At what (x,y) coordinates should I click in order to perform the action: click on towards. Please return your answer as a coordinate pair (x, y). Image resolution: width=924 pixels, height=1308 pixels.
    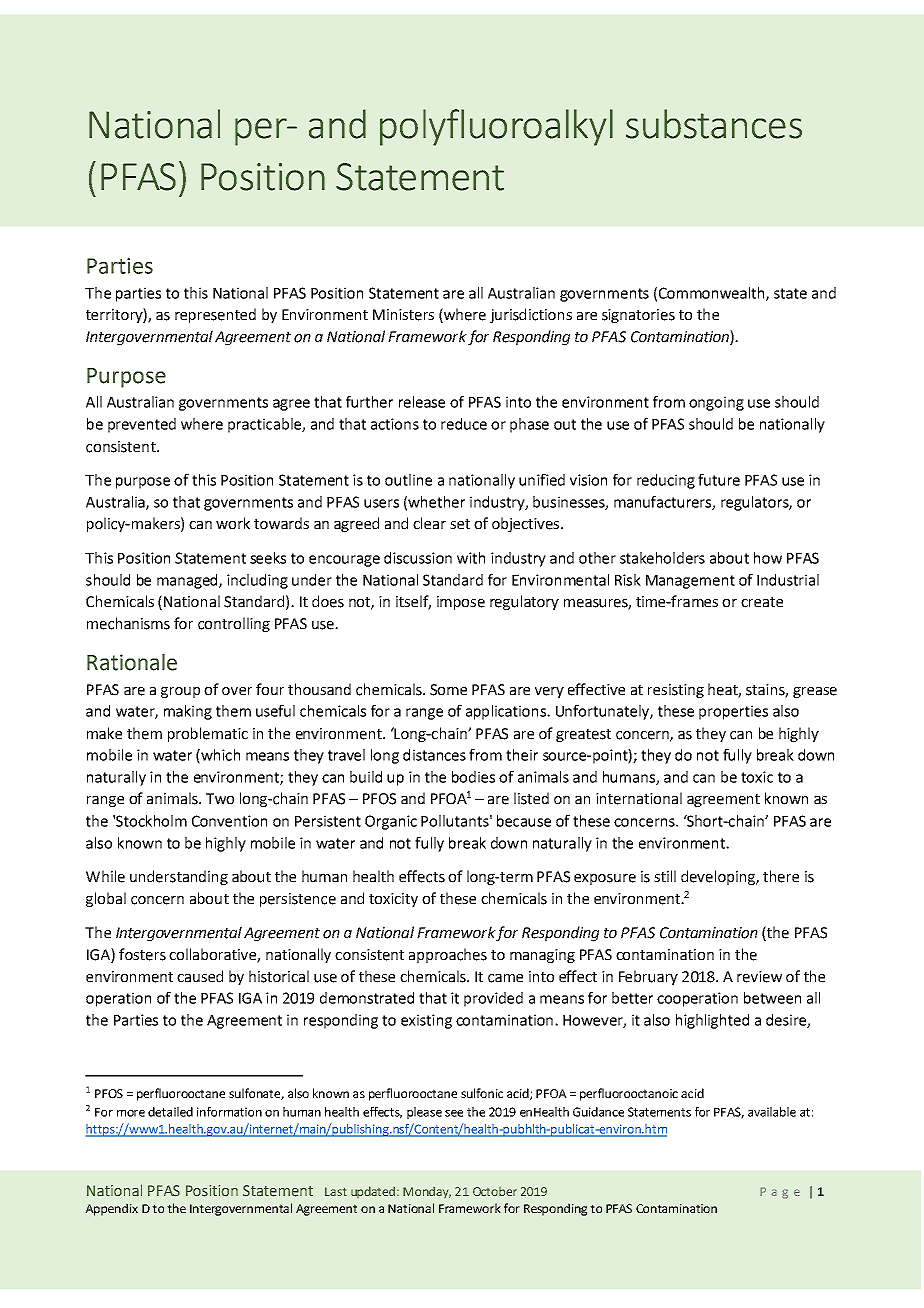
    Looking at the image, I should click on (281, 523).
